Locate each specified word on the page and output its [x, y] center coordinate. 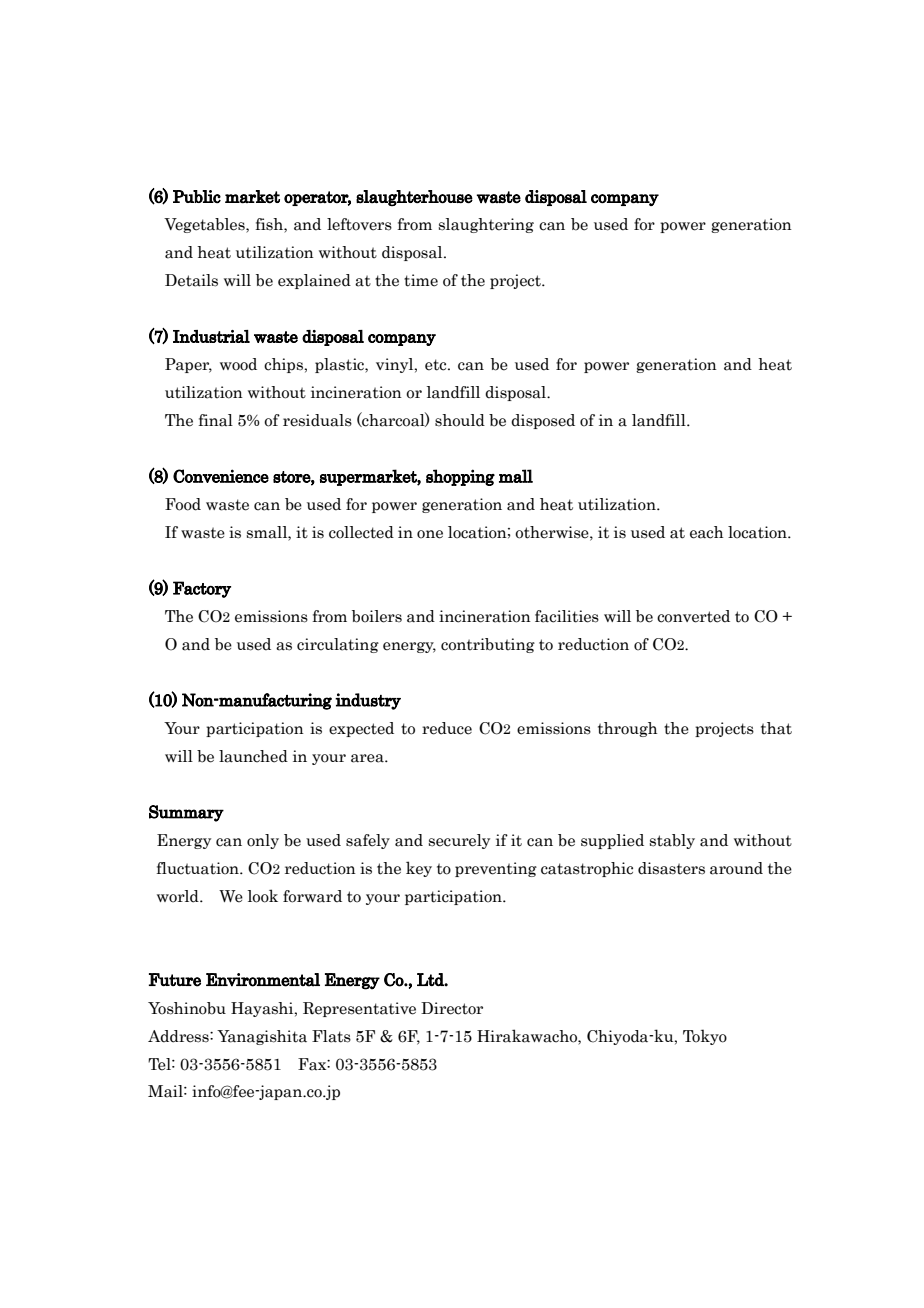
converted [693, 616]
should [460, 420]
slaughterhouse [414, 198]
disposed [543, 421]
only [263, 841]
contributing [488, 645]
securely [459, 841]
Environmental [263, 980]
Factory [202, 589]
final [216, 420]
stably [672, 841]
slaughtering [486, 225]
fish [270, 225]
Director [452, 1008]
